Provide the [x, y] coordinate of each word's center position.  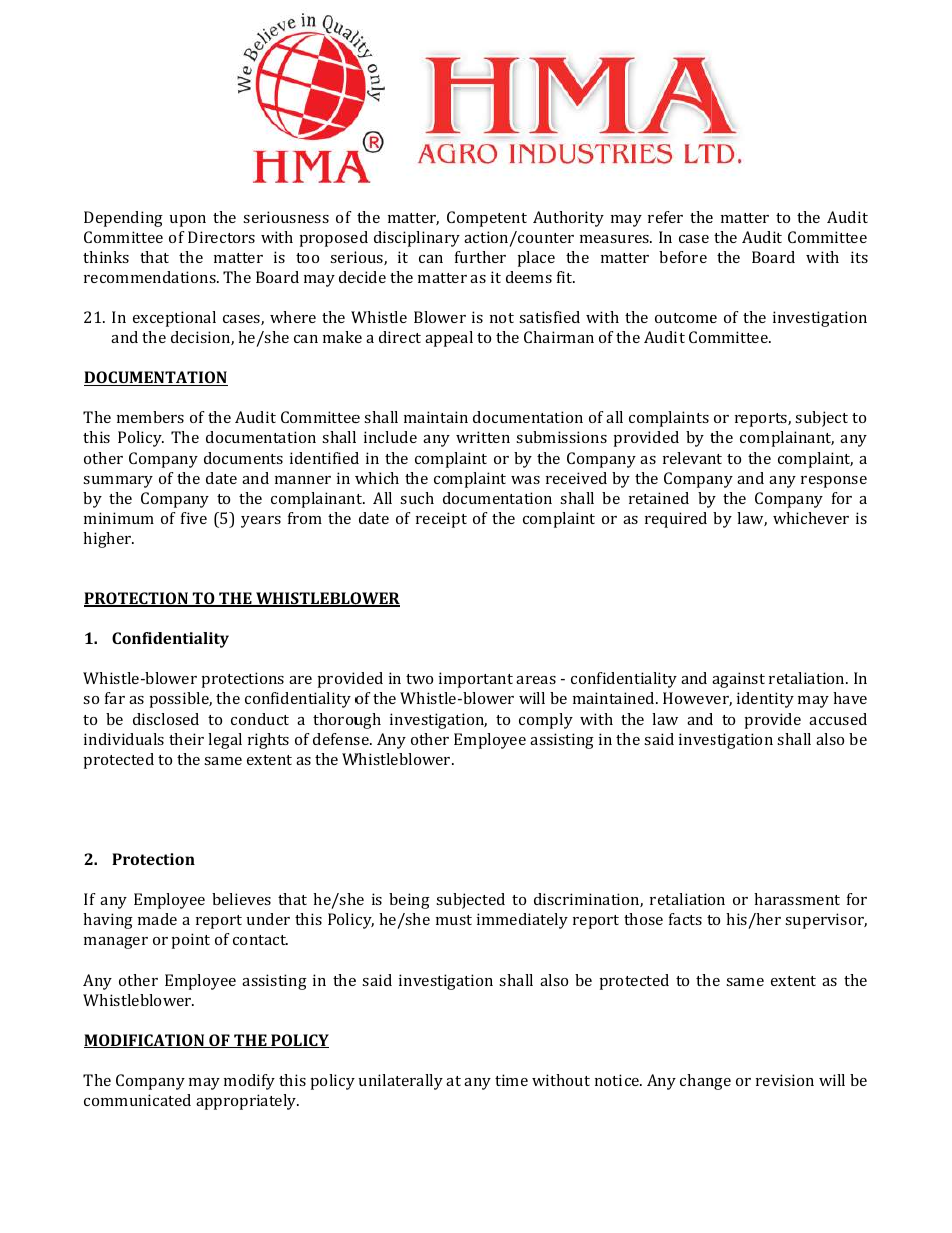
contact [260, 940]
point [190, 941]
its [859, 257]
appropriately [247, 1102]
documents [243, 458]
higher [108, 540]
